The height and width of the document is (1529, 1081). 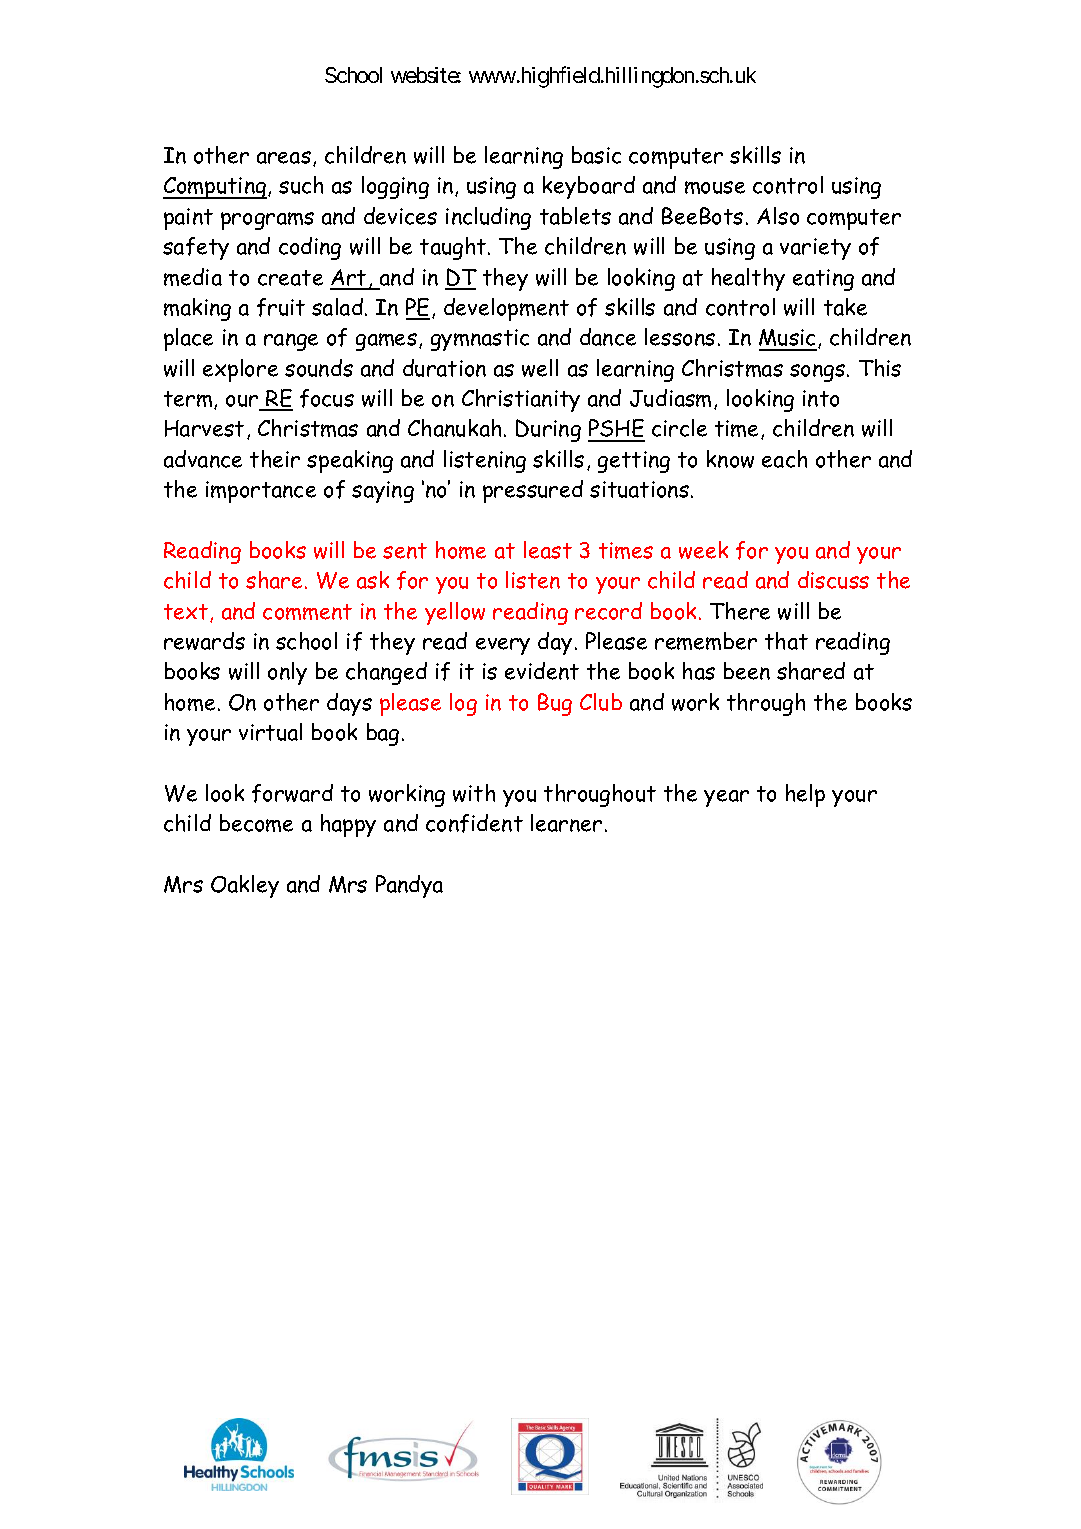 I want to click on every, so click(x=503, y=646).
